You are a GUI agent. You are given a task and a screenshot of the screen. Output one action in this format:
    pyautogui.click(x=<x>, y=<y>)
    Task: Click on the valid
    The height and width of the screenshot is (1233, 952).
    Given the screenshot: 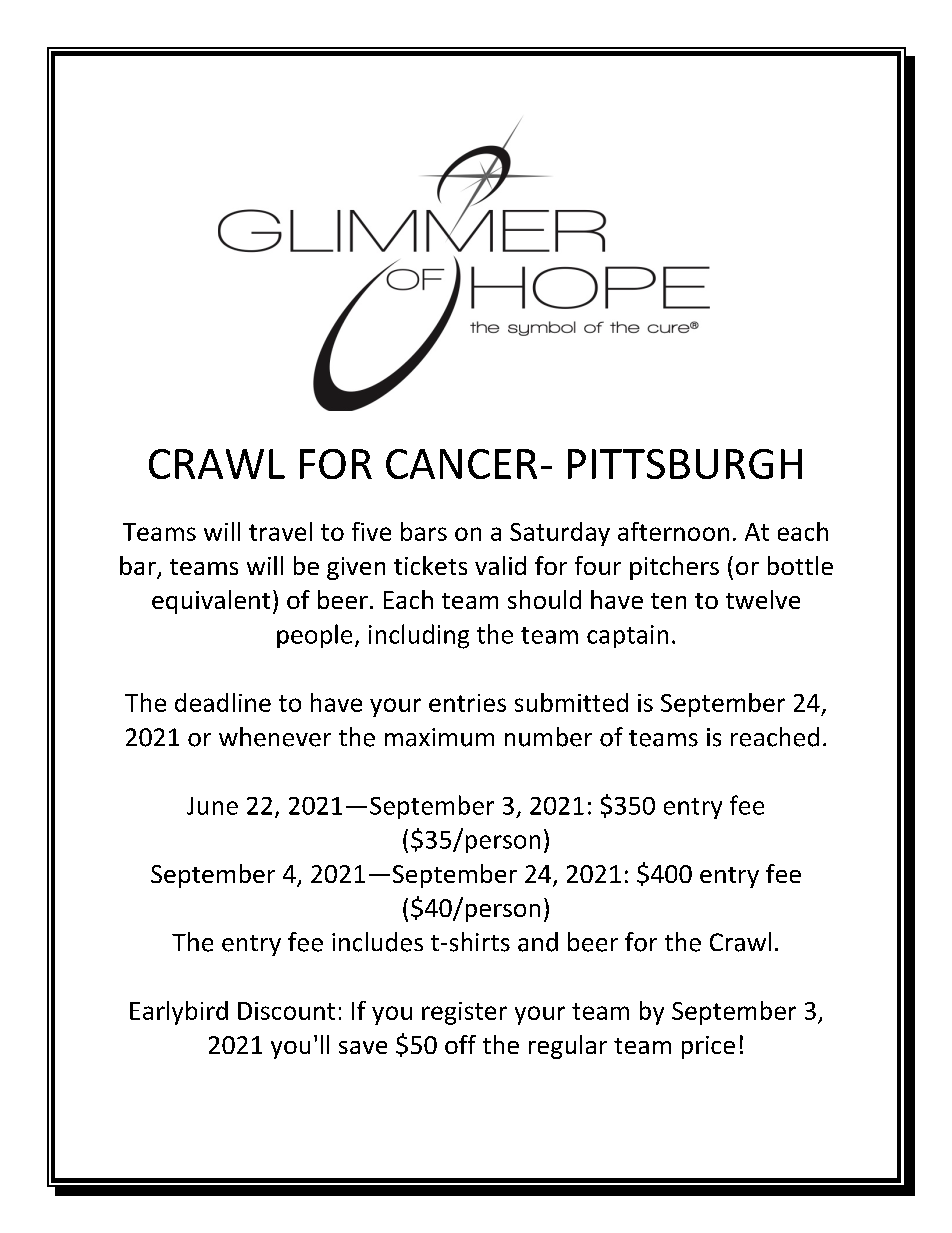 What is the action you would take?
    pyautogui.click(x=500, y=565)
